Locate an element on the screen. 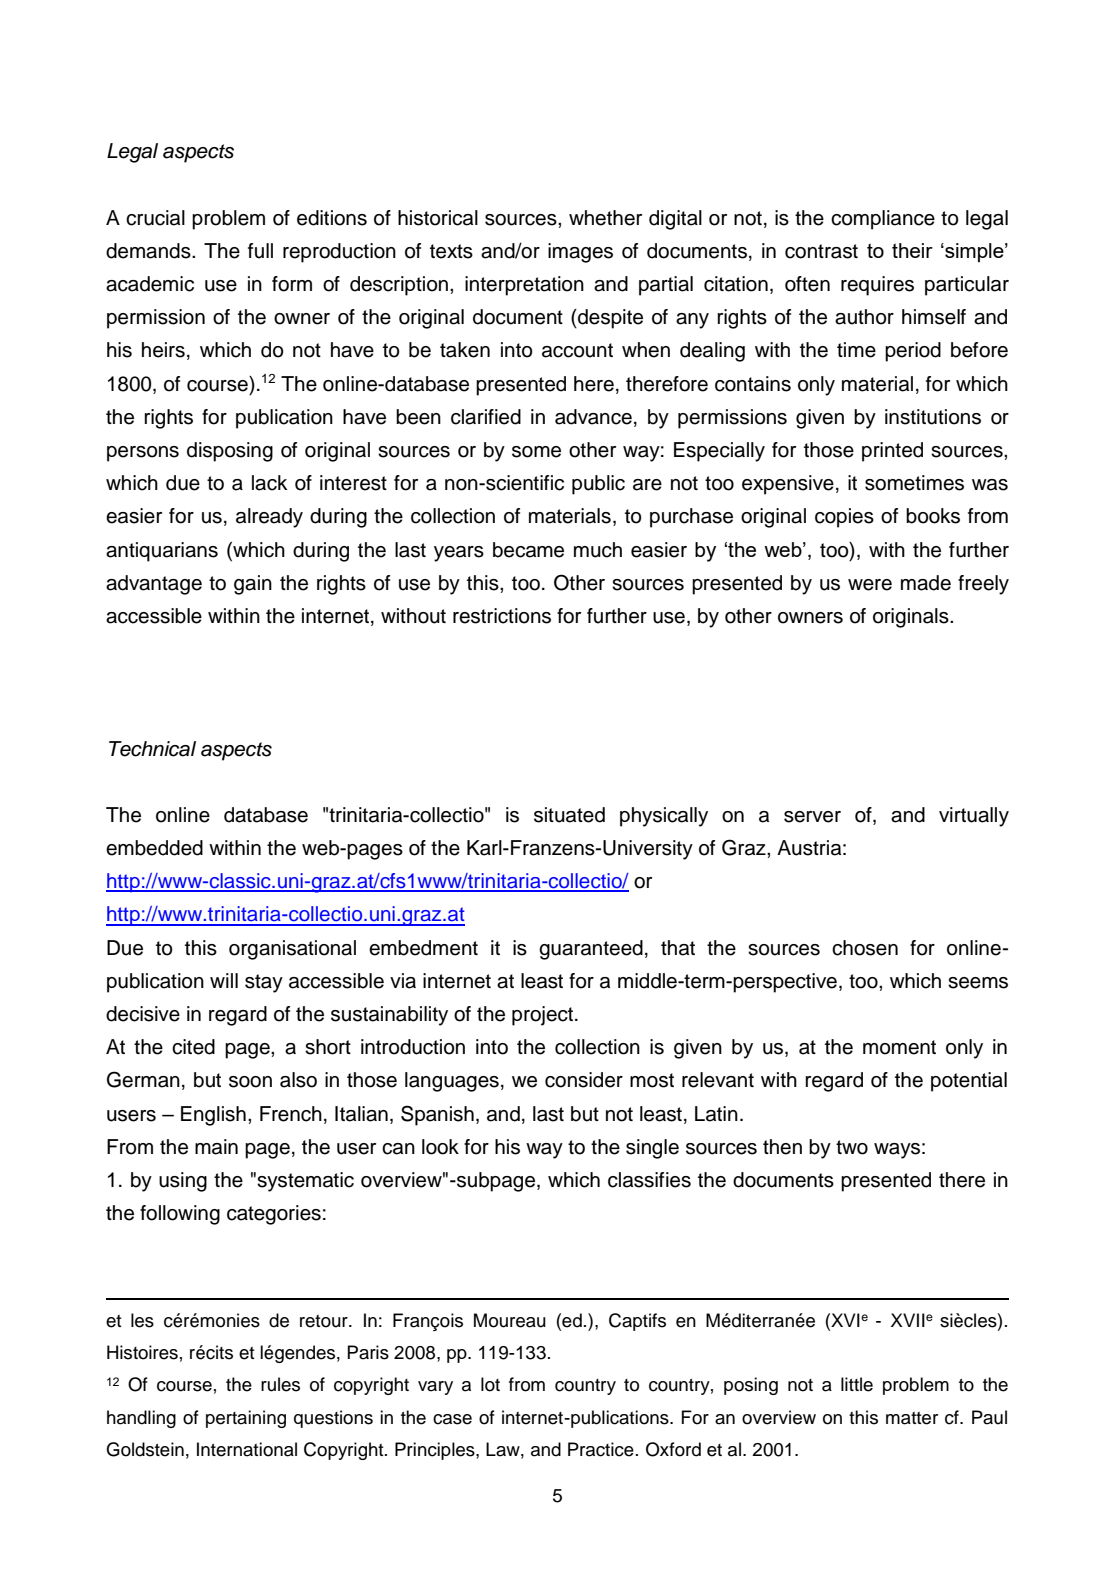 Image resolution: width=1115 pixels, height=1577 pixels. embedded is located at coordinates (154, 848).
